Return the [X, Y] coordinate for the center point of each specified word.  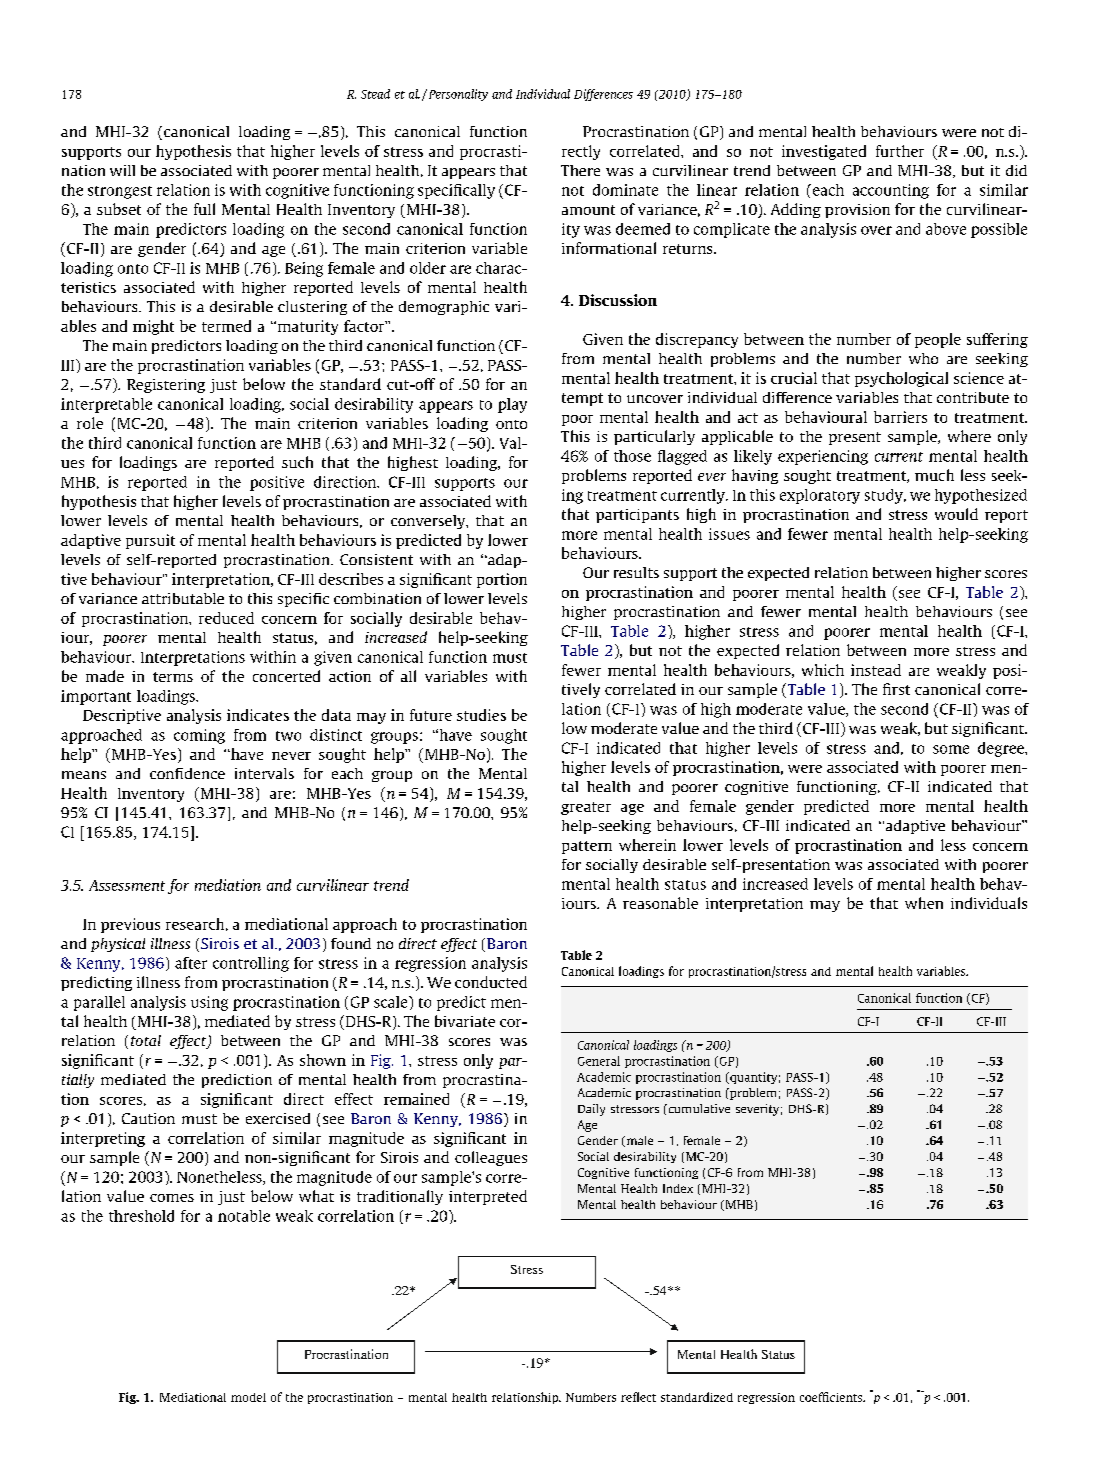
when [924, 903]
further [900, 151]
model [248, 1397]
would [956, 514]
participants [637, 516]
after [191, 963]
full [204, 209]
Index [678, 1188]
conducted [491, 982]
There [580, 170]
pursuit [150, 541]
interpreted [488, 1197]
